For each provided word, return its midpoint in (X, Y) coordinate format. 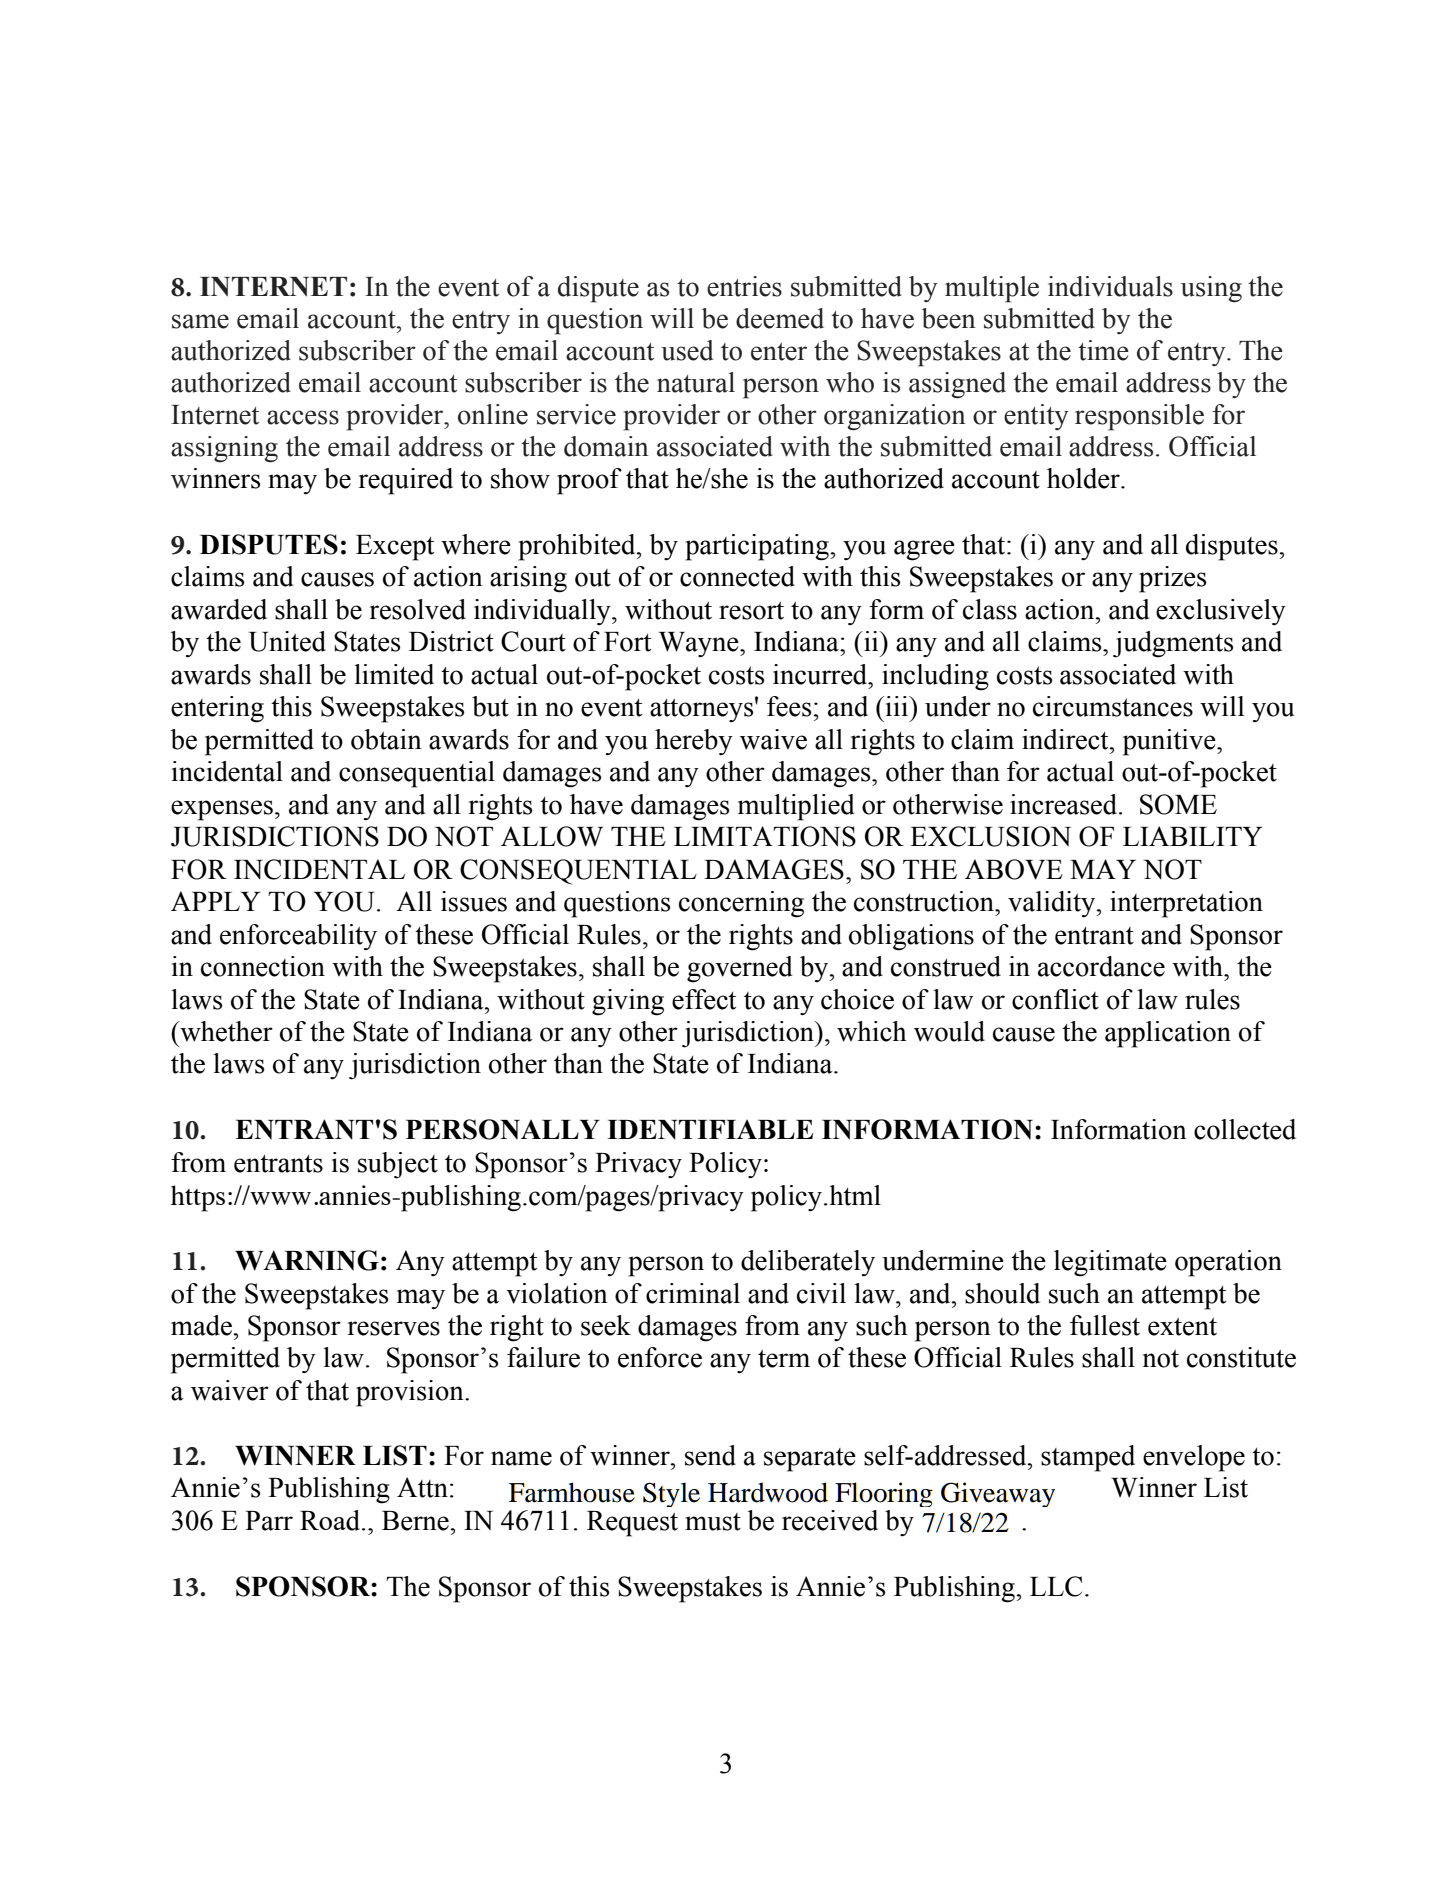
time (1103, 350)
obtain (386, 739)
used (687, 350)
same (200, 321)
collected (1245, 1129)
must (713, 1522)
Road (331, 1520)
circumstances (1113, 706)
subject (398, 1165)
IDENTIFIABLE (710, 1130)
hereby (694, 742)
